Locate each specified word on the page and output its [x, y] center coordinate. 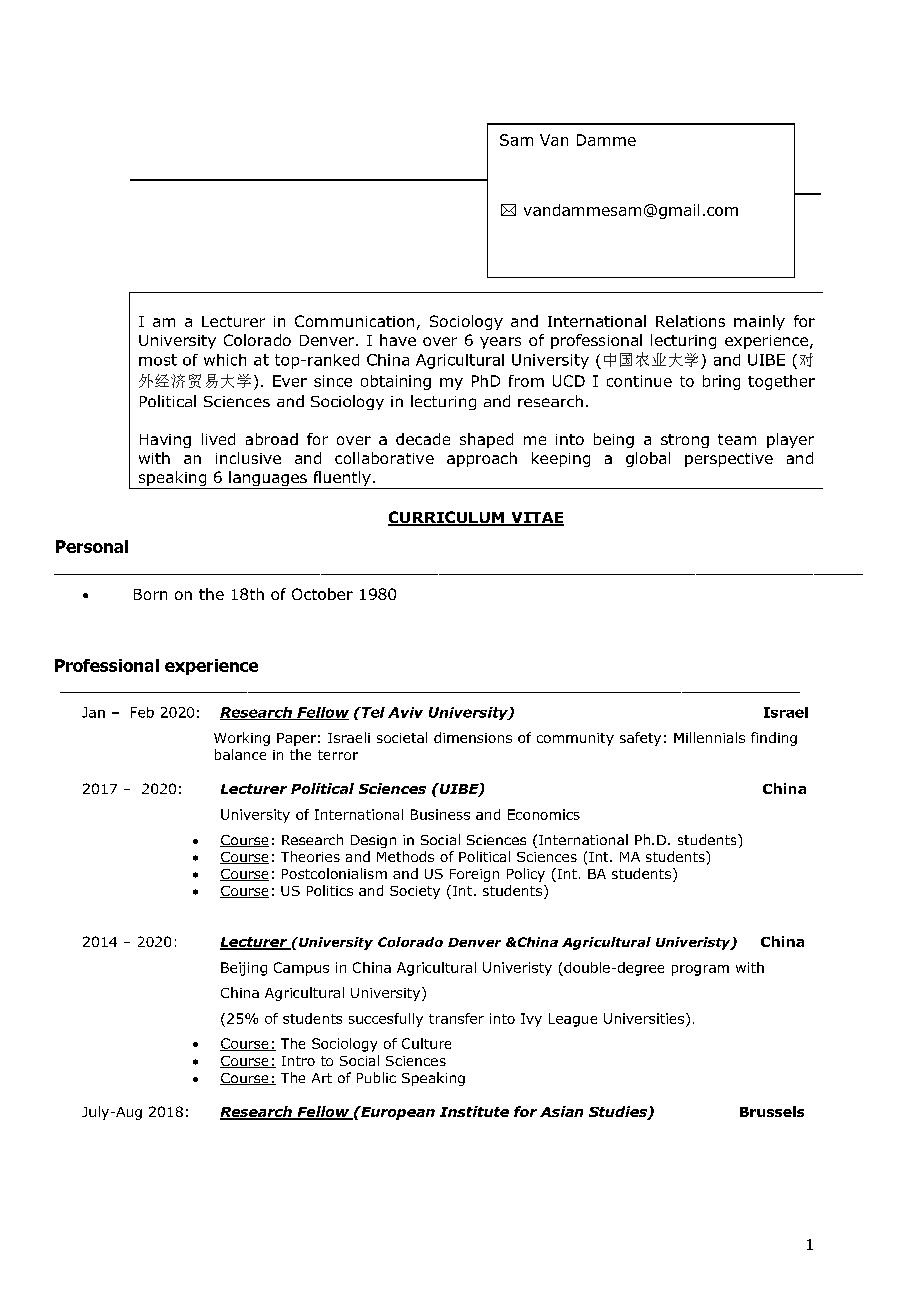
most [158, 360]
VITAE [536, 518]
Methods [405, 856]
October [322, 594]
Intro [298, 1061]
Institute [474, 1111]
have [398, 340]
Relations [690, 321]
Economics [544, 814]
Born [150, 594]
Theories [310, 856]
